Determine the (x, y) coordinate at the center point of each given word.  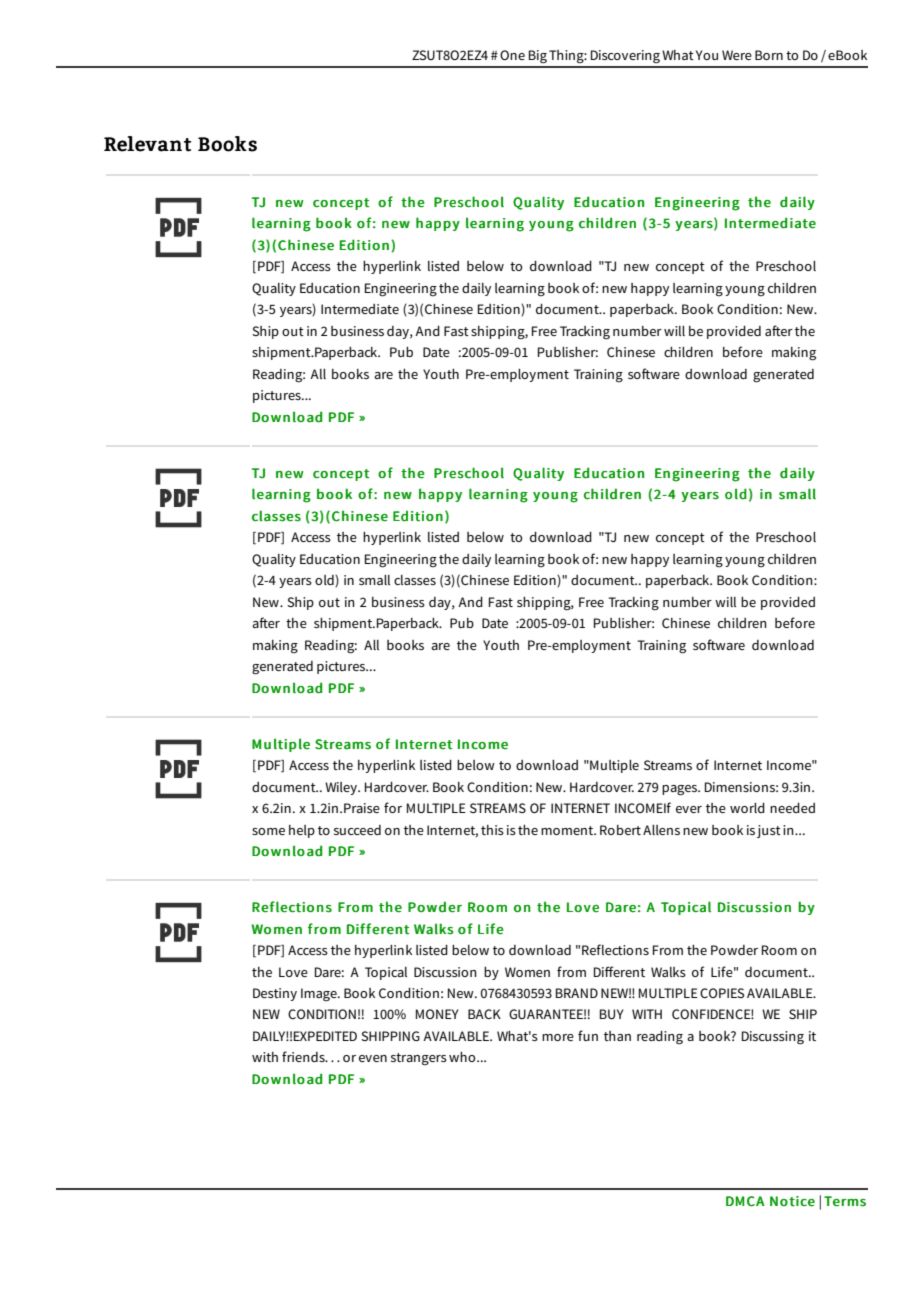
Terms (845, 1201)
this (492, 830)
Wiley (342, 788)
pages (681, 790)
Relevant (147, 144)
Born (769, 55)
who (463, 1057)
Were (737, 55)
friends (304, 1056)
